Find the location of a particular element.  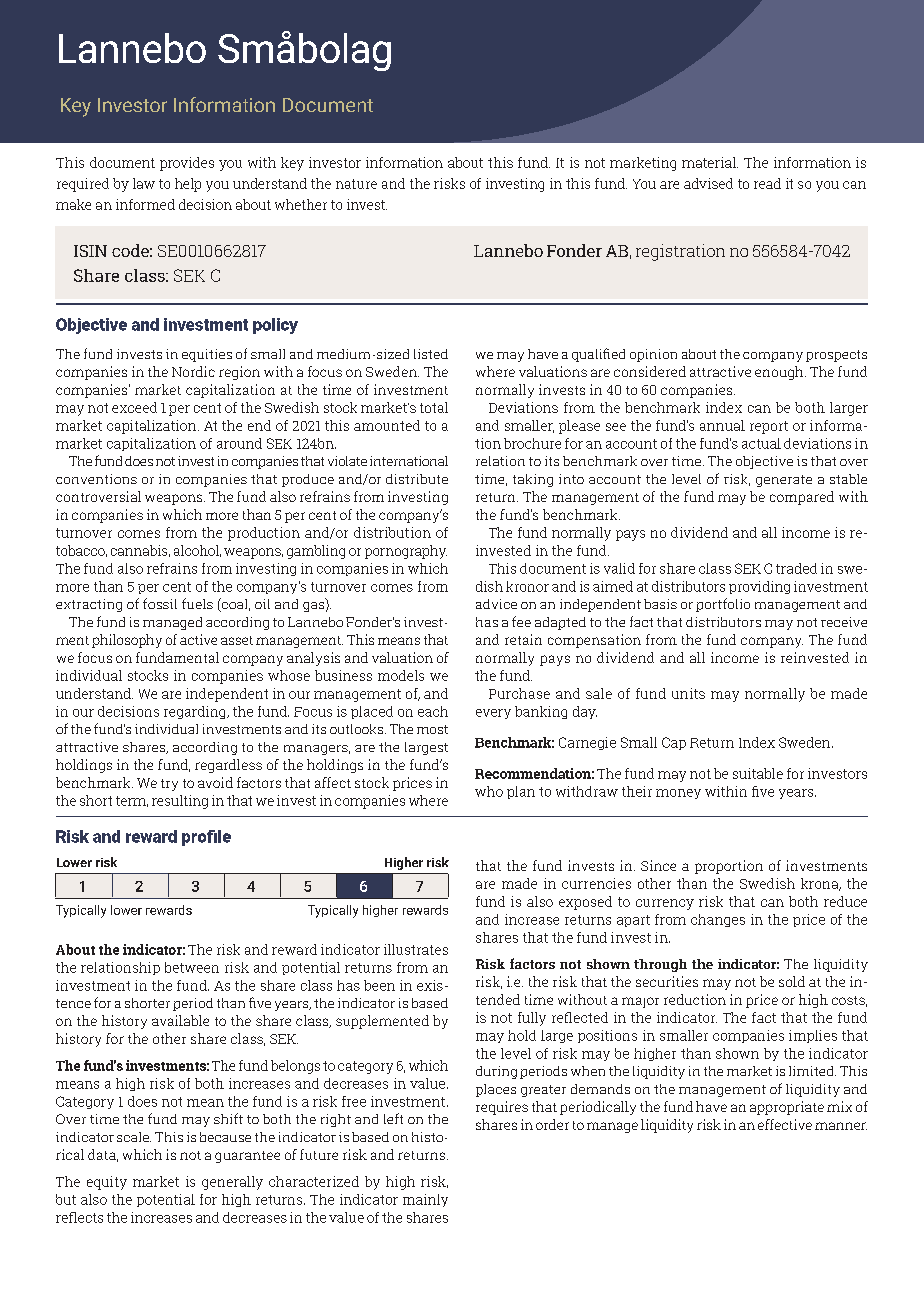

illustrates is located at coordinates (416, 949).
